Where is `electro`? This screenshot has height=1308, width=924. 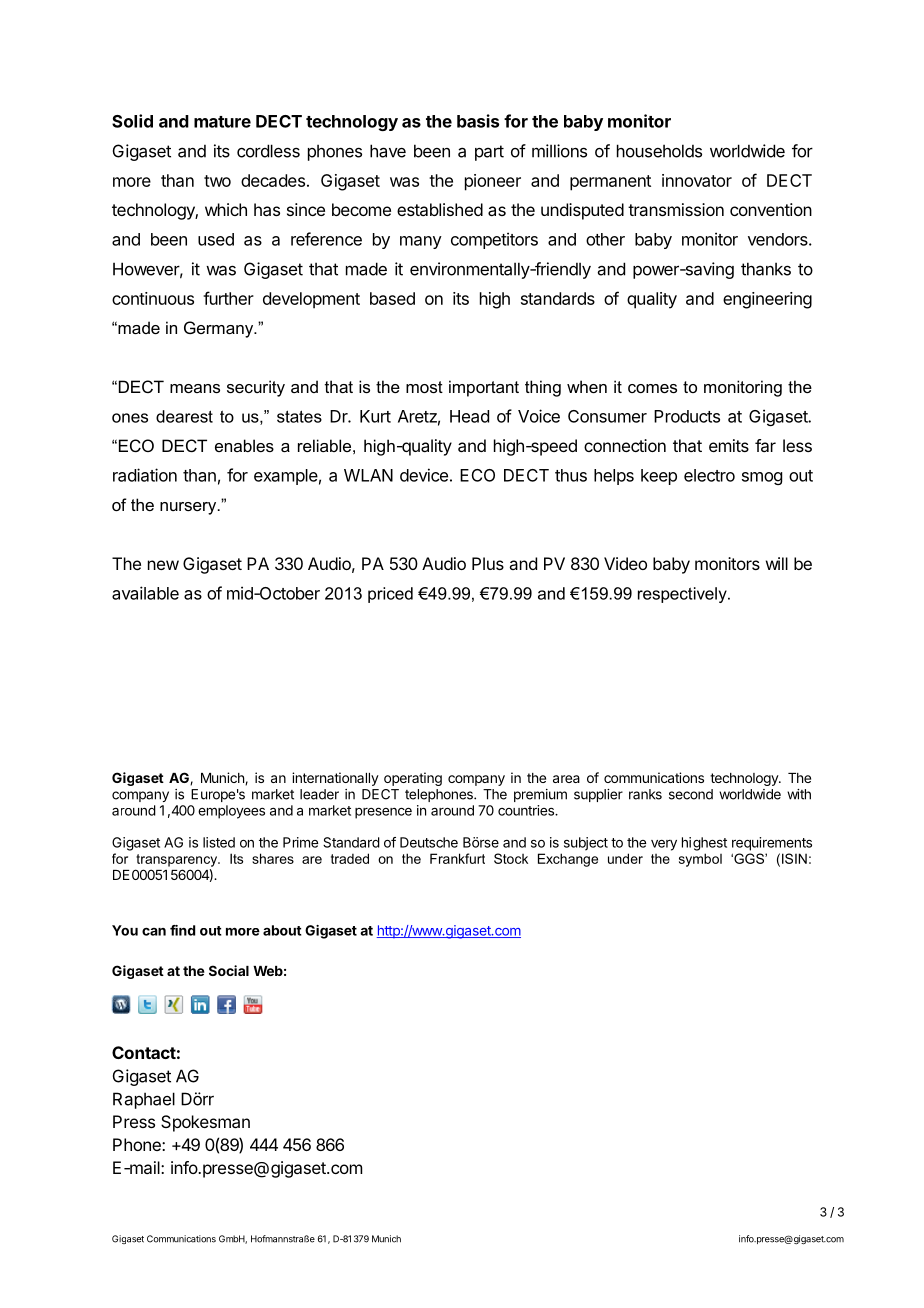 electro is located at coordinates (709, 475).
